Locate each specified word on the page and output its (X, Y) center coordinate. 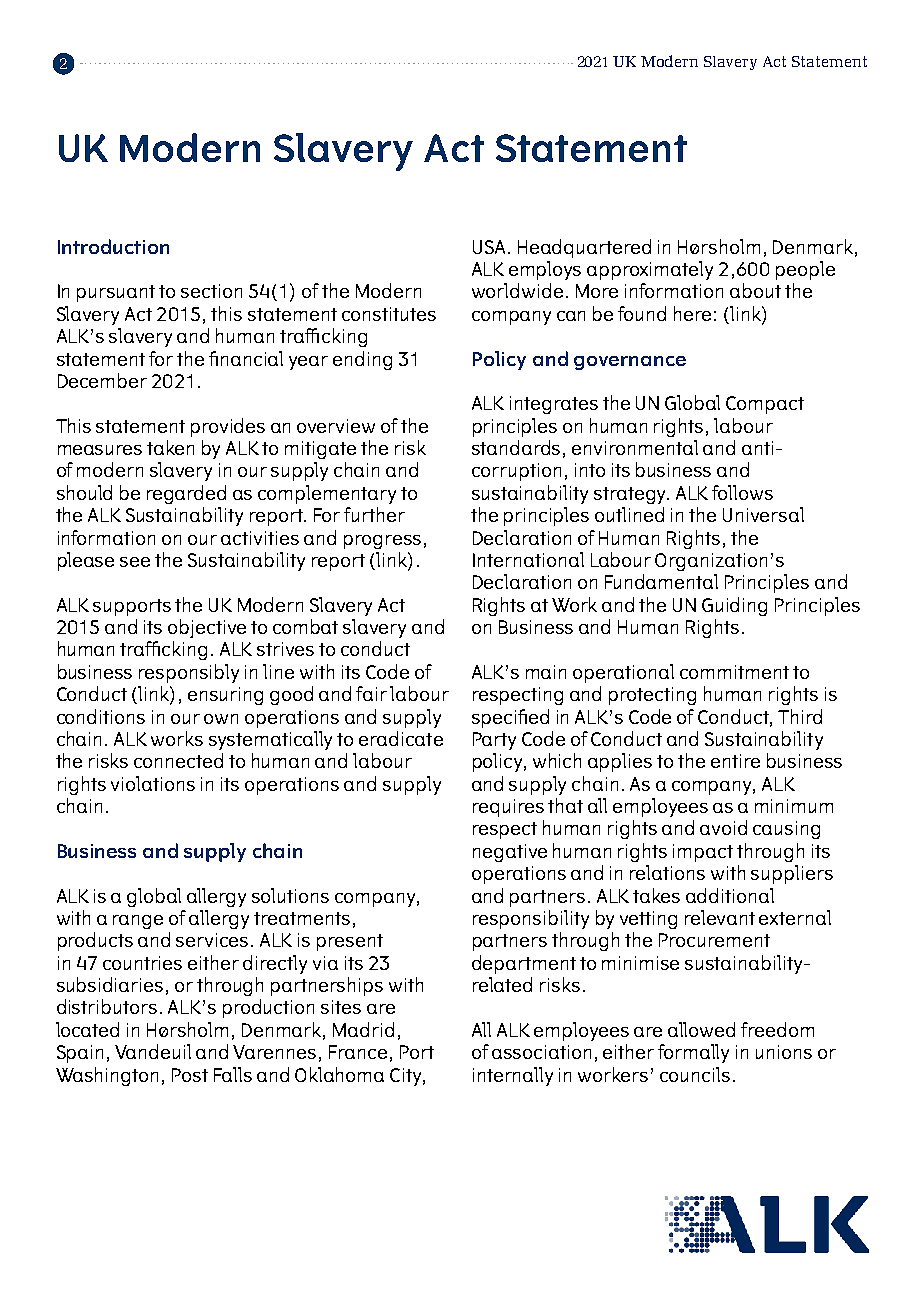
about (755, 290)
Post (190, 1075)
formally (693, 1053)
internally (513, 1076)
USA (489, 247)
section (211, 291)
